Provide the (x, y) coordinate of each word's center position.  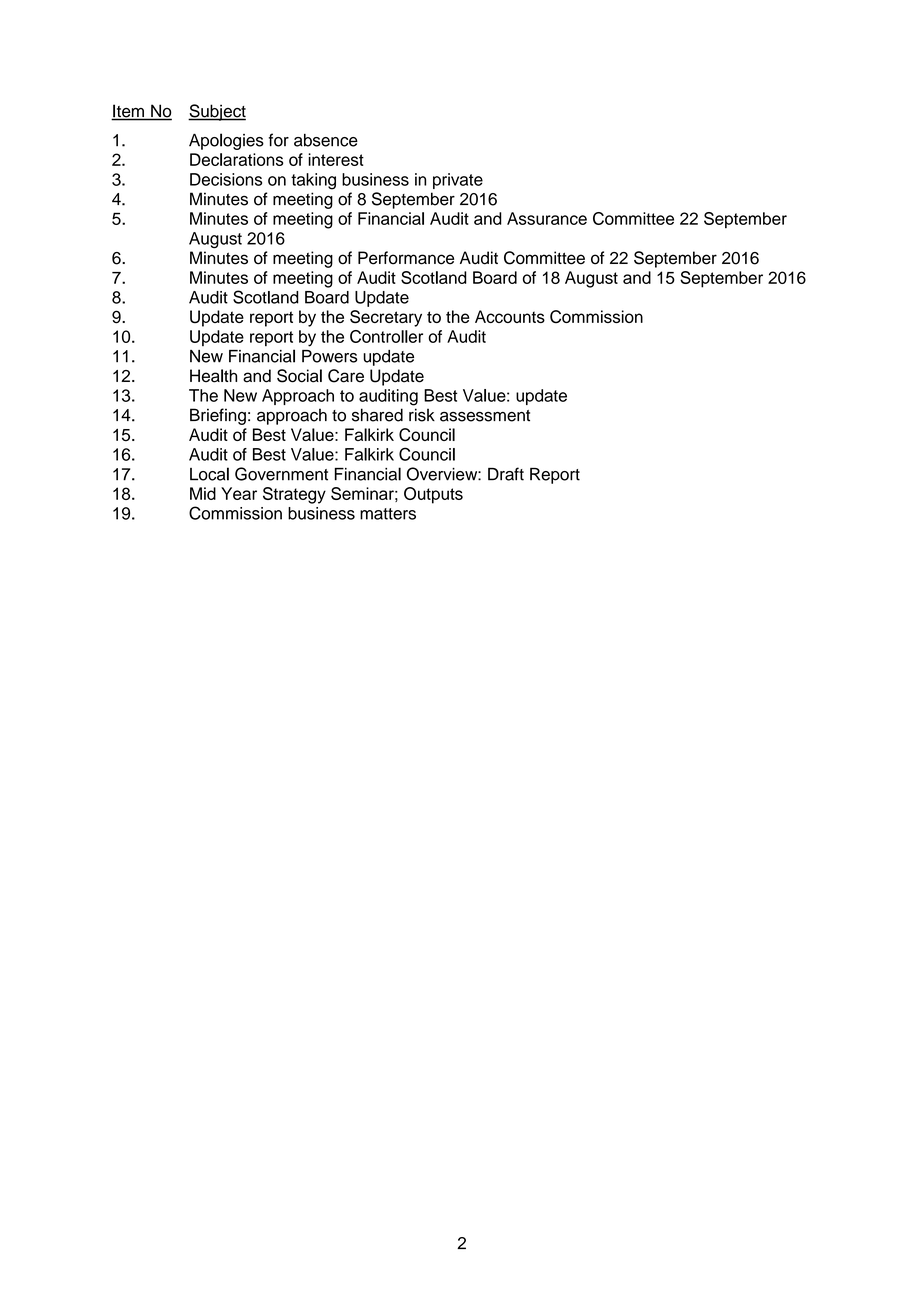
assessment (485, 416)
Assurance (547, 218)
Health (213, 376)
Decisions (226, 179)
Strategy (294, 495)
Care (346, 376)
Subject (217, 112)
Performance (406, 258)
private (458, 181)
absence (326, 140)
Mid (203, 493)
